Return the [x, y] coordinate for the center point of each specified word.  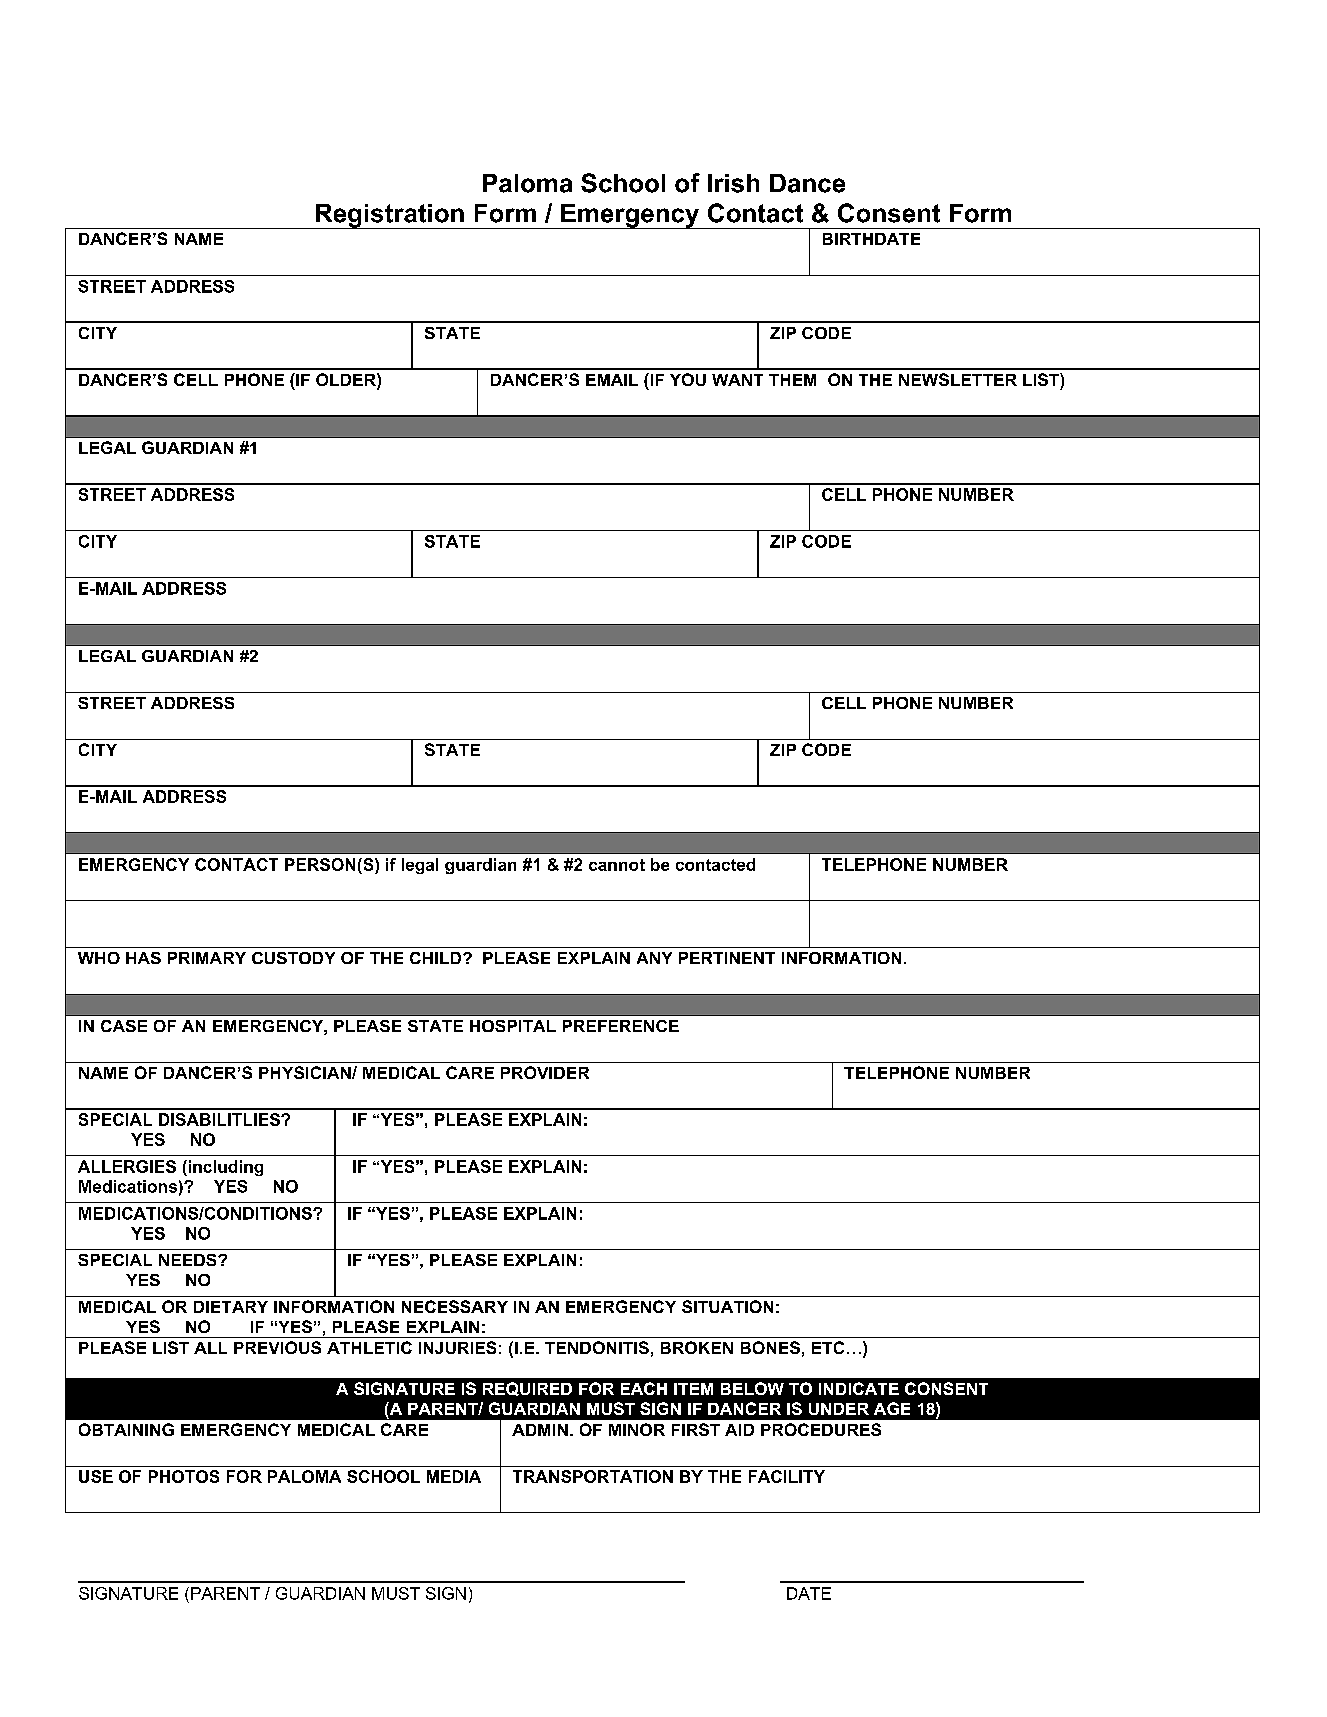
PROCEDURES [821, 1429]
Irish [733, 183]
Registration [389, 216]
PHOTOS [184, 1476]
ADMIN [540, 1430]
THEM [792, 380]
